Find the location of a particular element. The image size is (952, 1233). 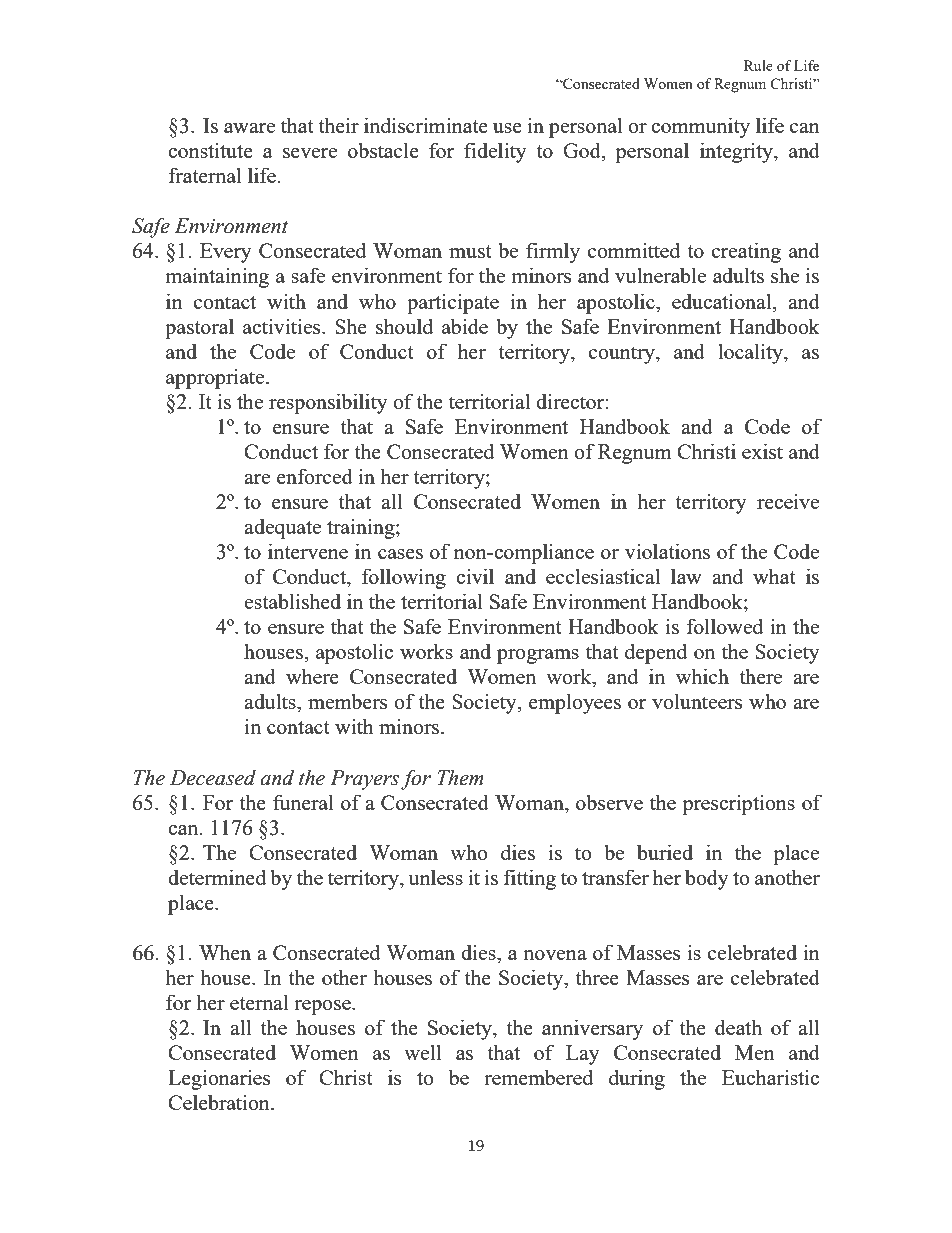

aware is located at coordinates (249, 128).
